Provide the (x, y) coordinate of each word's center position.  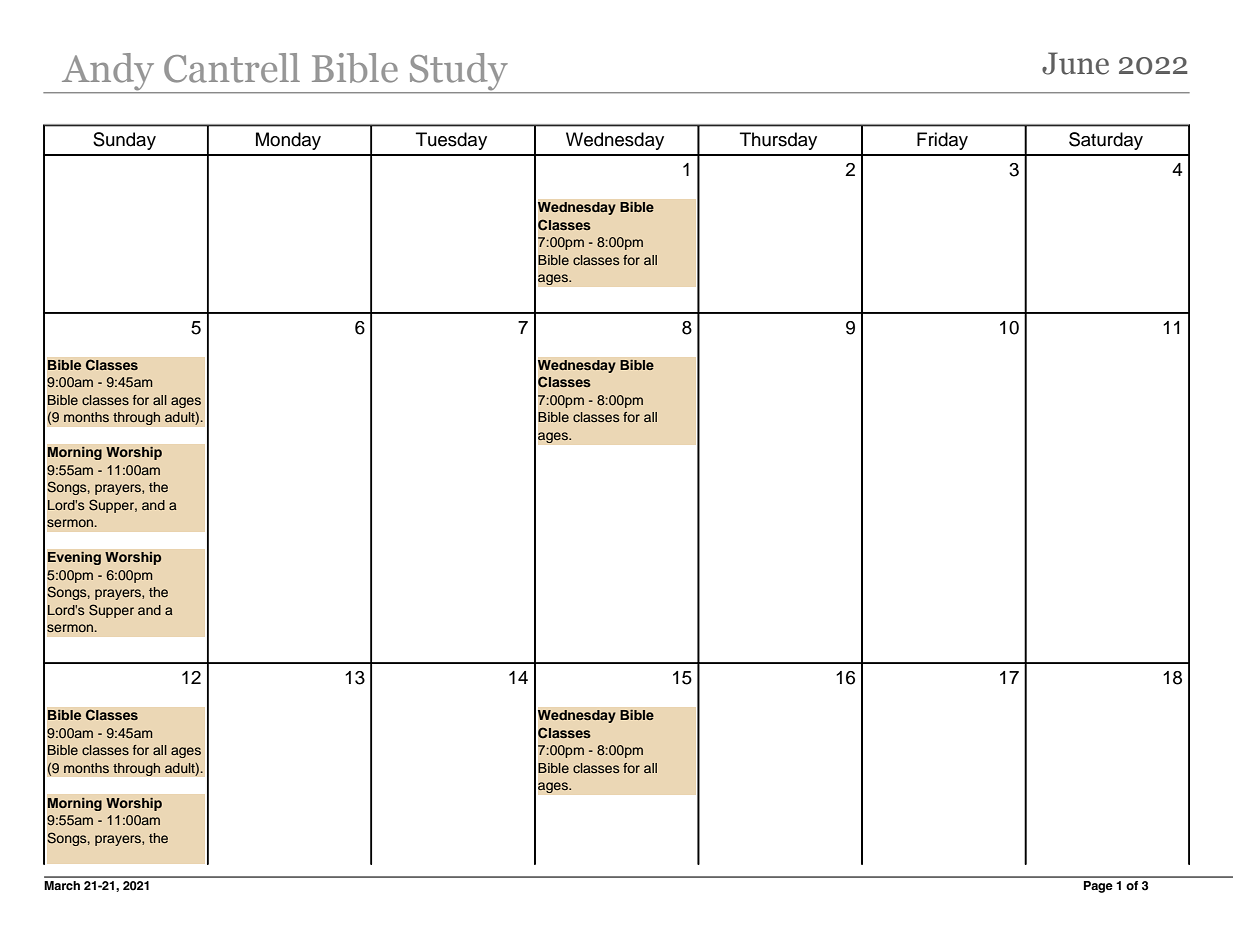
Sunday (124, 141)
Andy (108, 73)
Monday (288, 141)
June (1075, 63)
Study (459, 73)
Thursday (778, 141)
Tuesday (451, 141)
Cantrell (232, 68)
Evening (74, 558)
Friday (942, 141)
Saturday (1106, 141)
